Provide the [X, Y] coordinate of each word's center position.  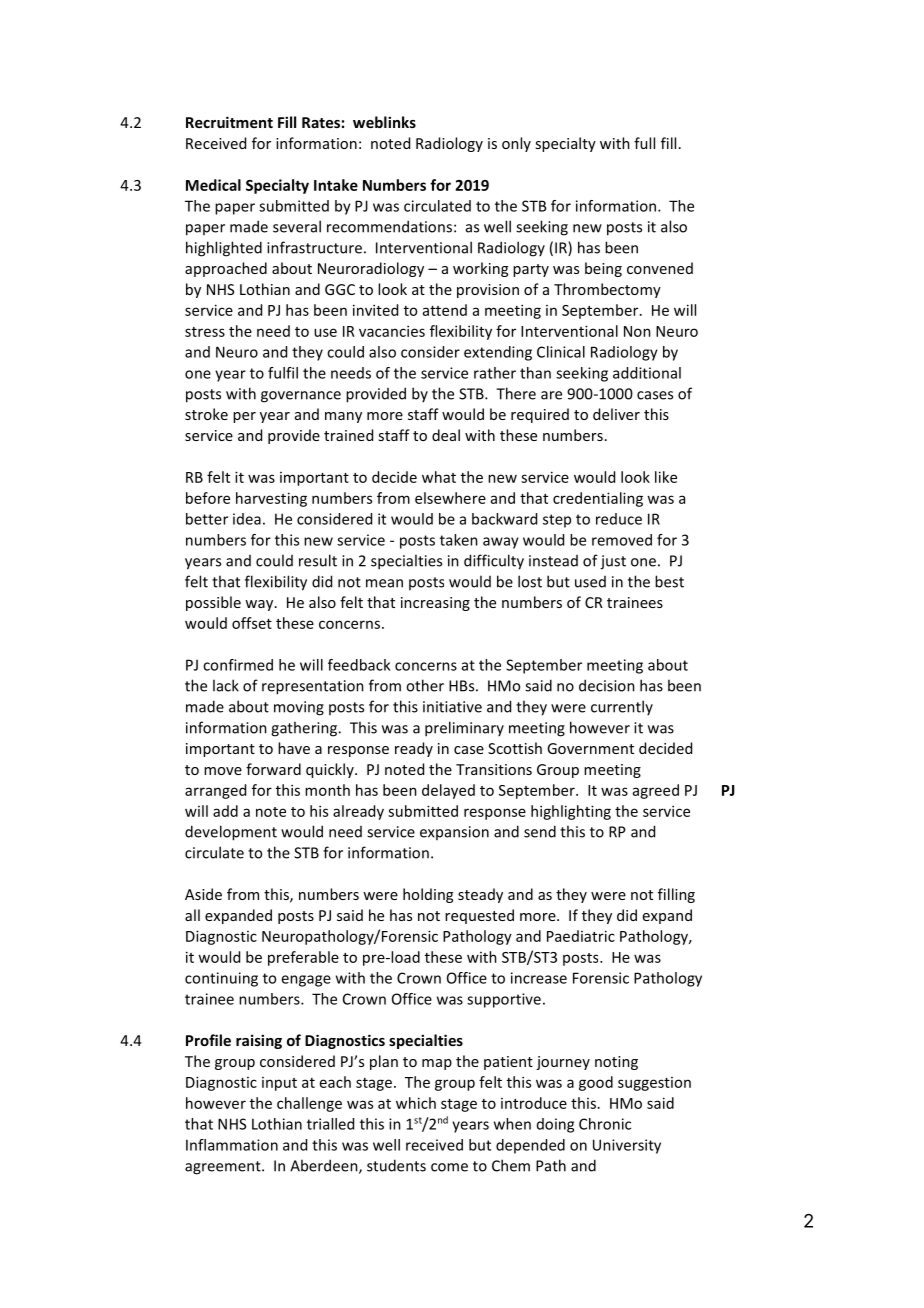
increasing [435, 604]
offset [252, 623]
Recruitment [229, 122]
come [449, 1167]
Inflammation [232, 1145]
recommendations [389, 226]
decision [607, 685]
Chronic [605, 1124]
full [644, 143]
